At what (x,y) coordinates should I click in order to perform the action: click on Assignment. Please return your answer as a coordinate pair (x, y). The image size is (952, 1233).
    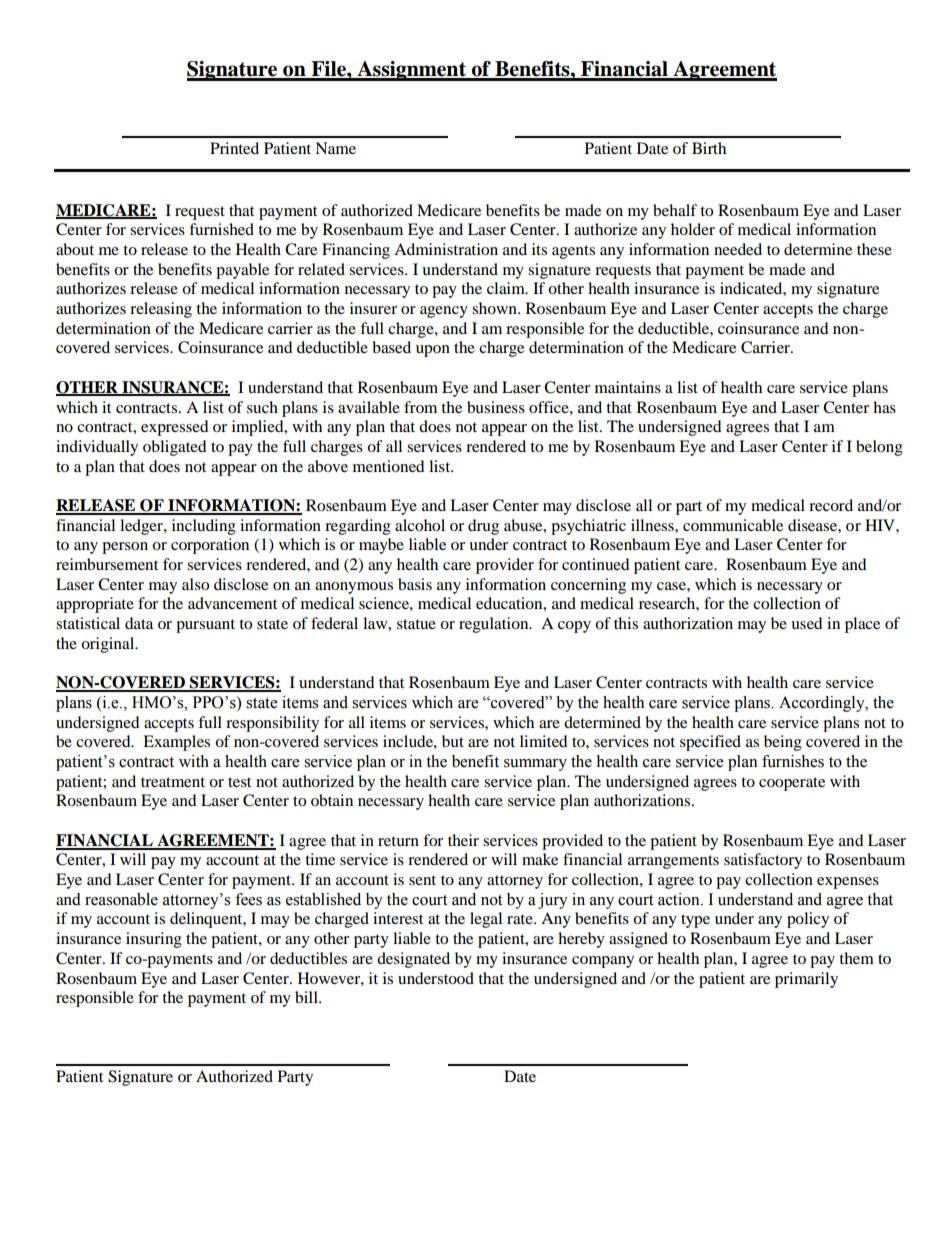
    Looking at the image, I should click on (411, 71).
